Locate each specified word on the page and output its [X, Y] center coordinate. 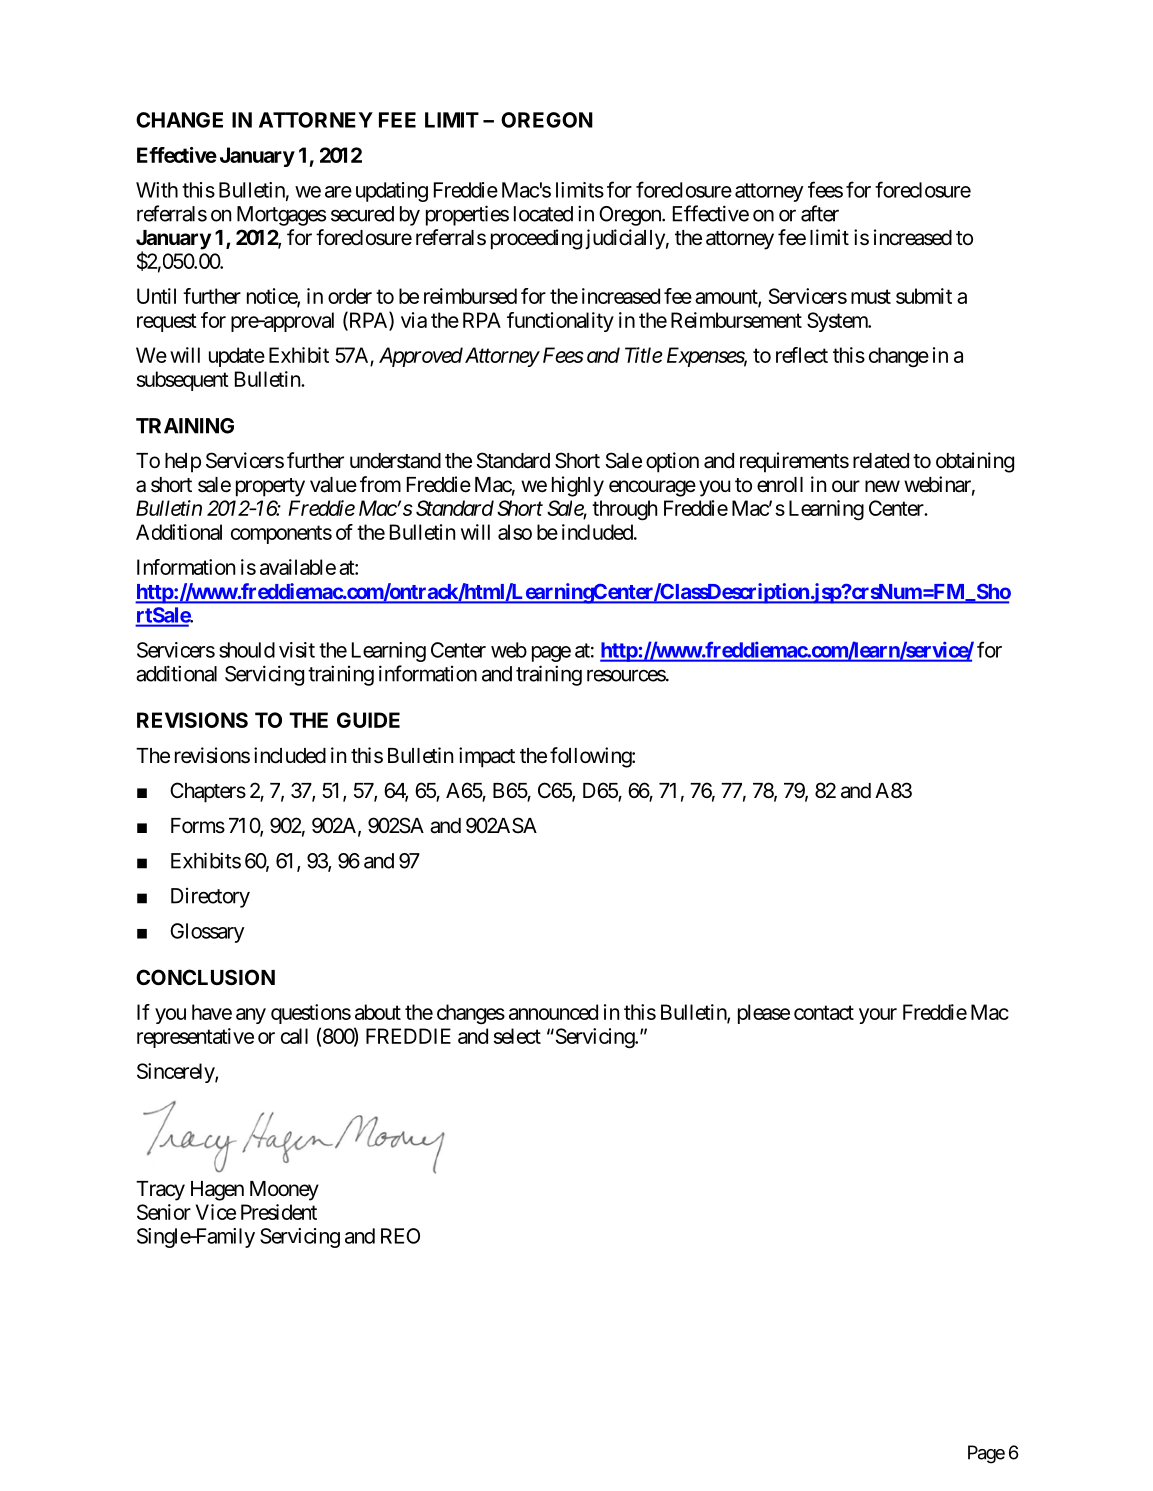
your [878, 1016]
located [543, 214]
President [279, 1212]
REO [400, 1236]
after [820, 213]
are [338, 192]
